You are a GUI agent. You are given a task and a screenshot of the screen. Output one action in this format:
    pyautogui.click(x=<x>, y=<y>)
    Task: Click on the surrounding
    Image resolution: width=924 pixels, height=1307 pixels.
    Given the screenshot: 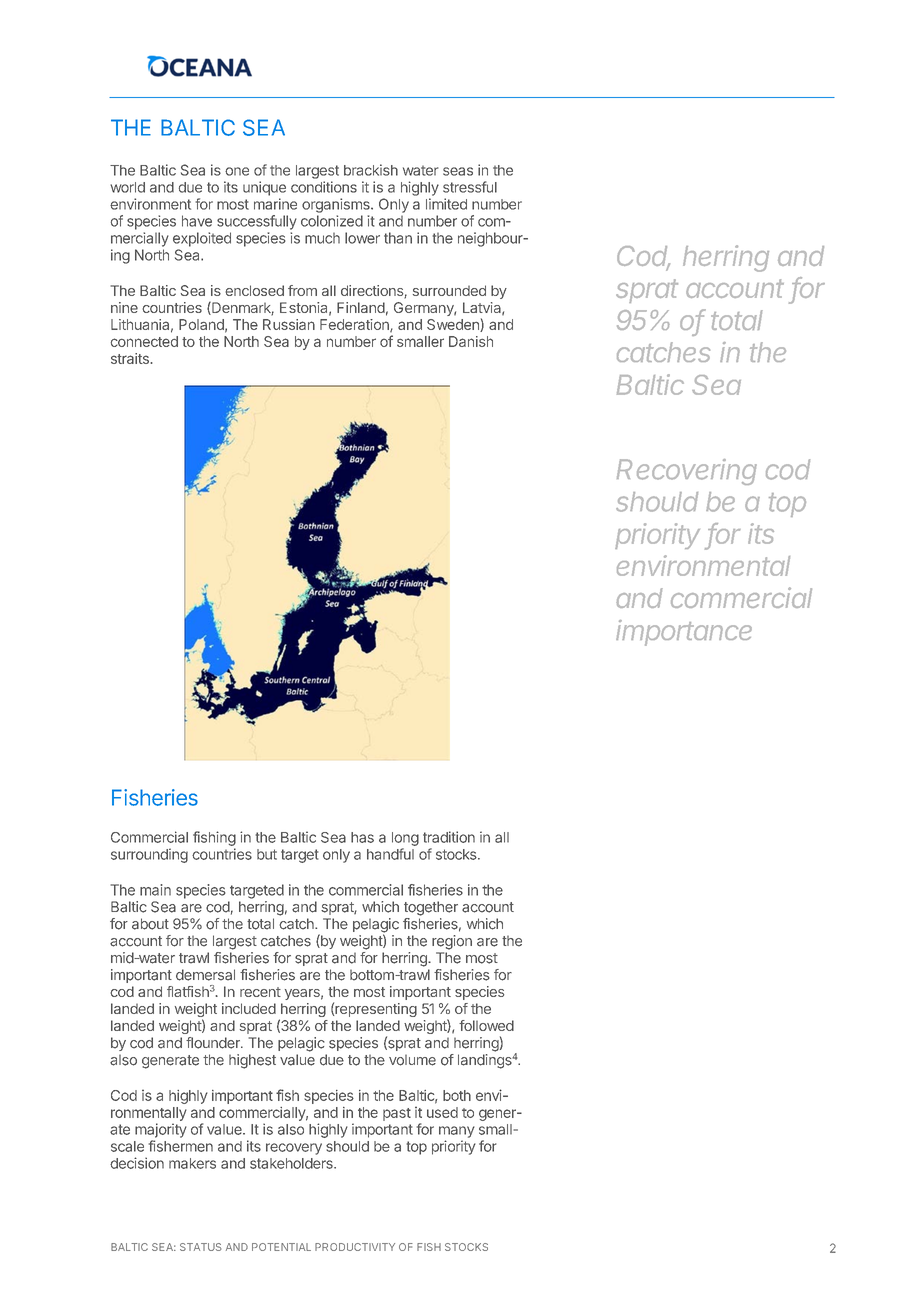 What is the action you would take?
    pyautogui.click(x=149, y=855)
